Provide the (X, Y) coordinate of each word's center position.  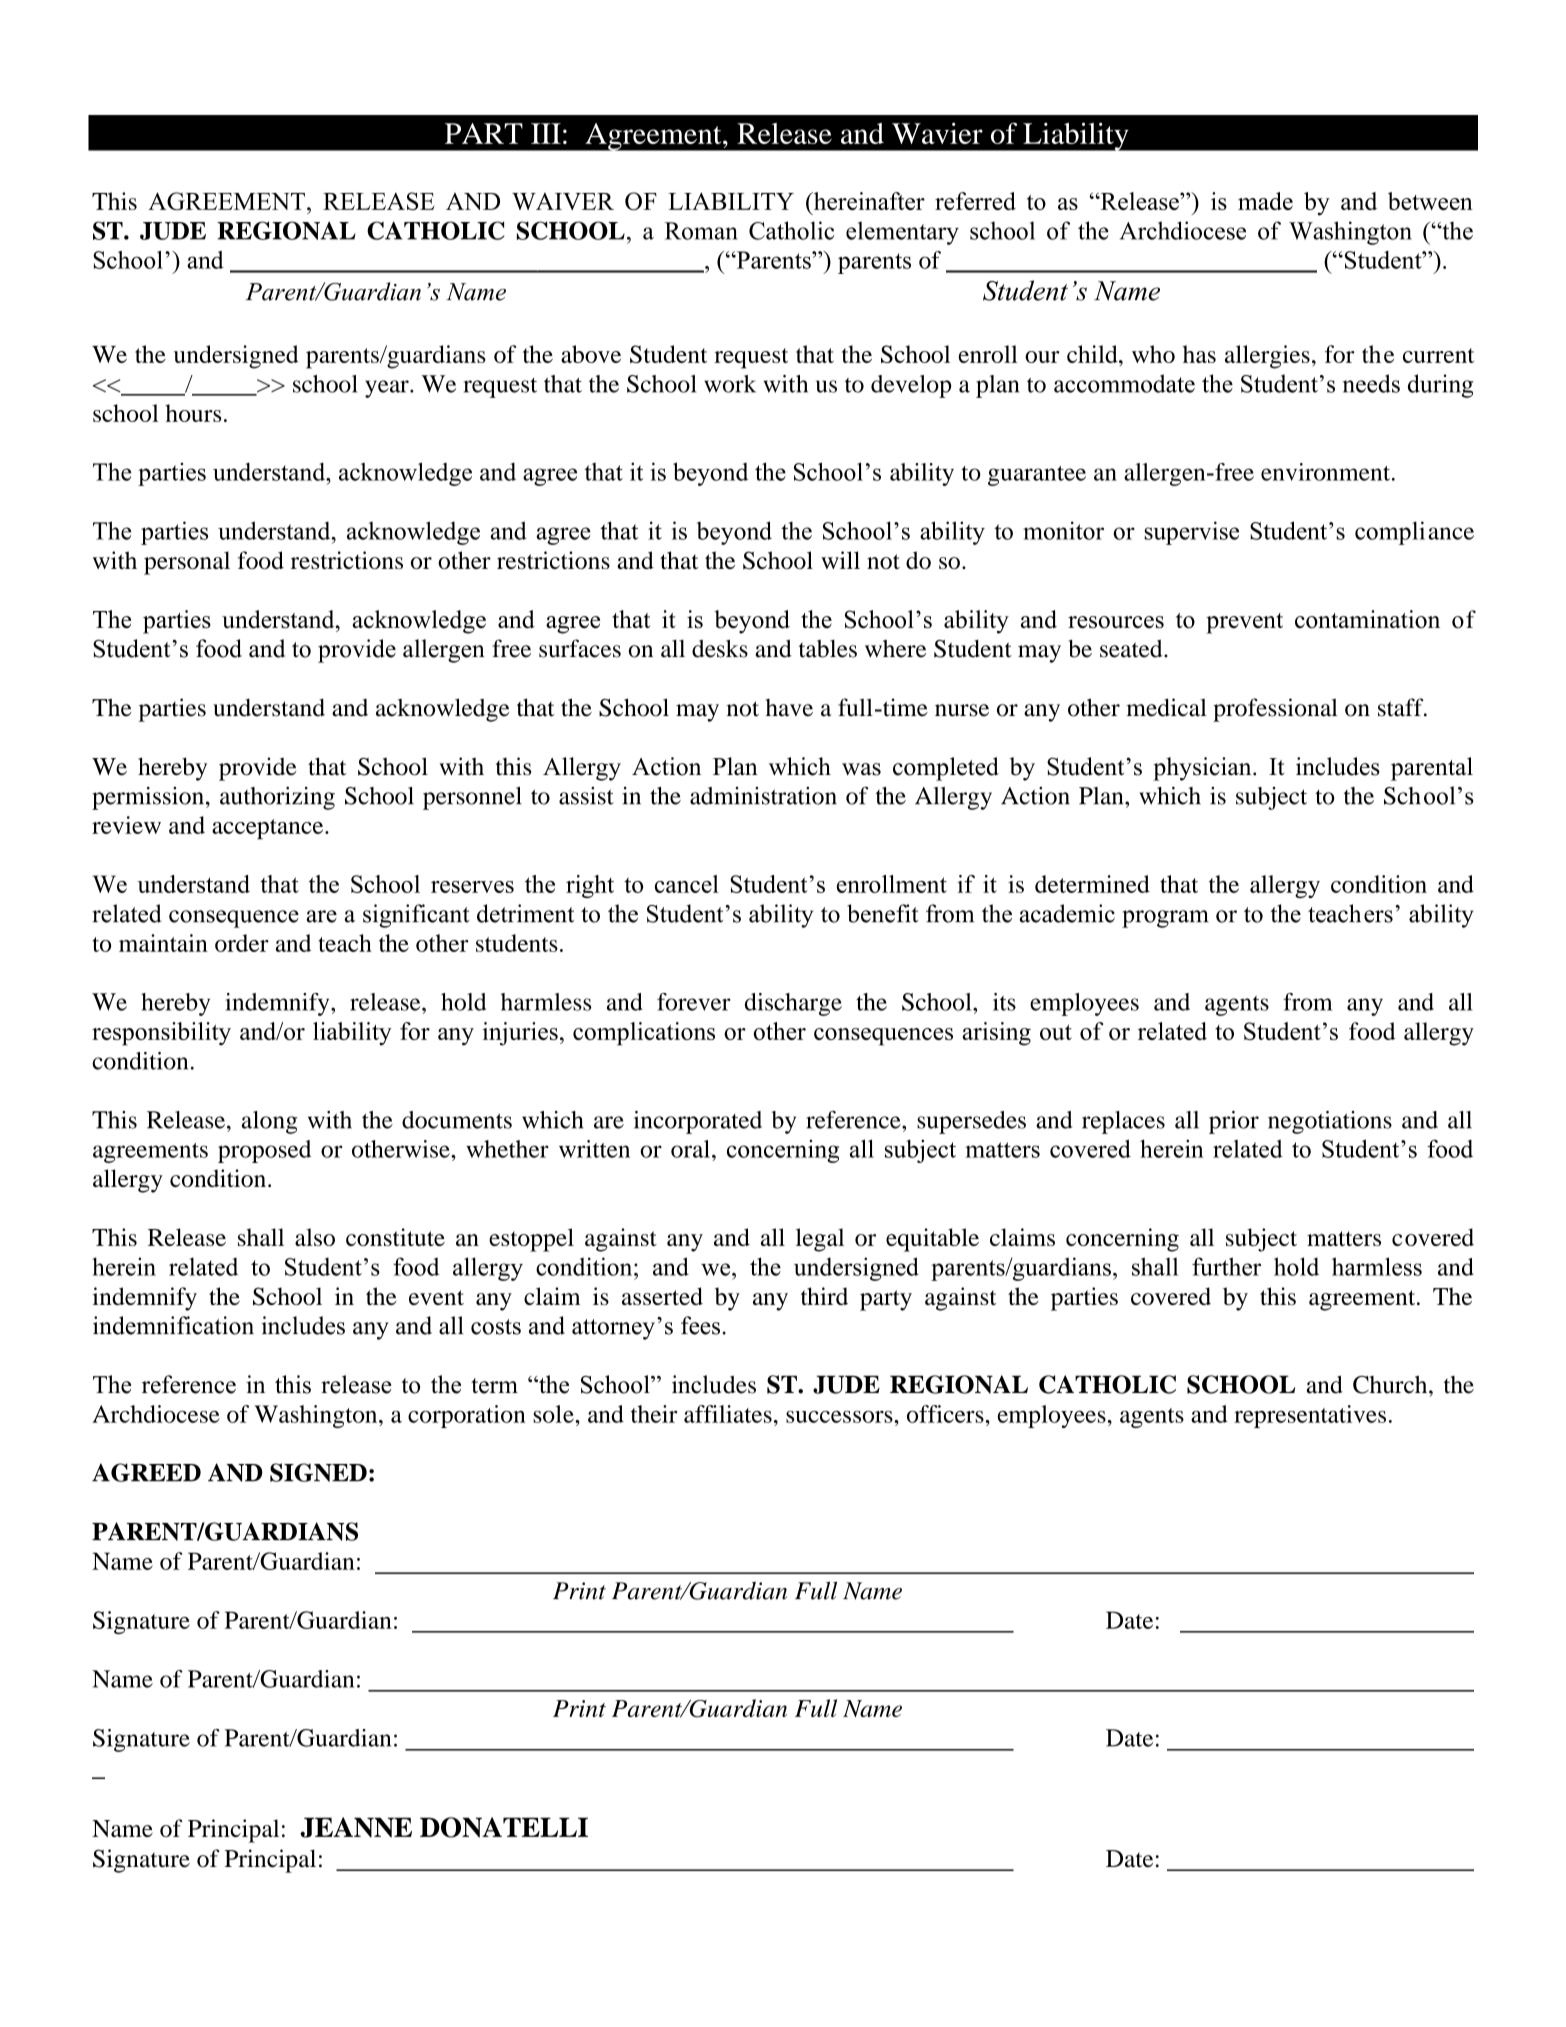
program (1165, 919)
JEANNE (356, 1827)
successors (840, 1417)
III (546, 133)
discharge (793, 1004)
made (1265, 201)
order (242, 943)
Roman (701, 231)
